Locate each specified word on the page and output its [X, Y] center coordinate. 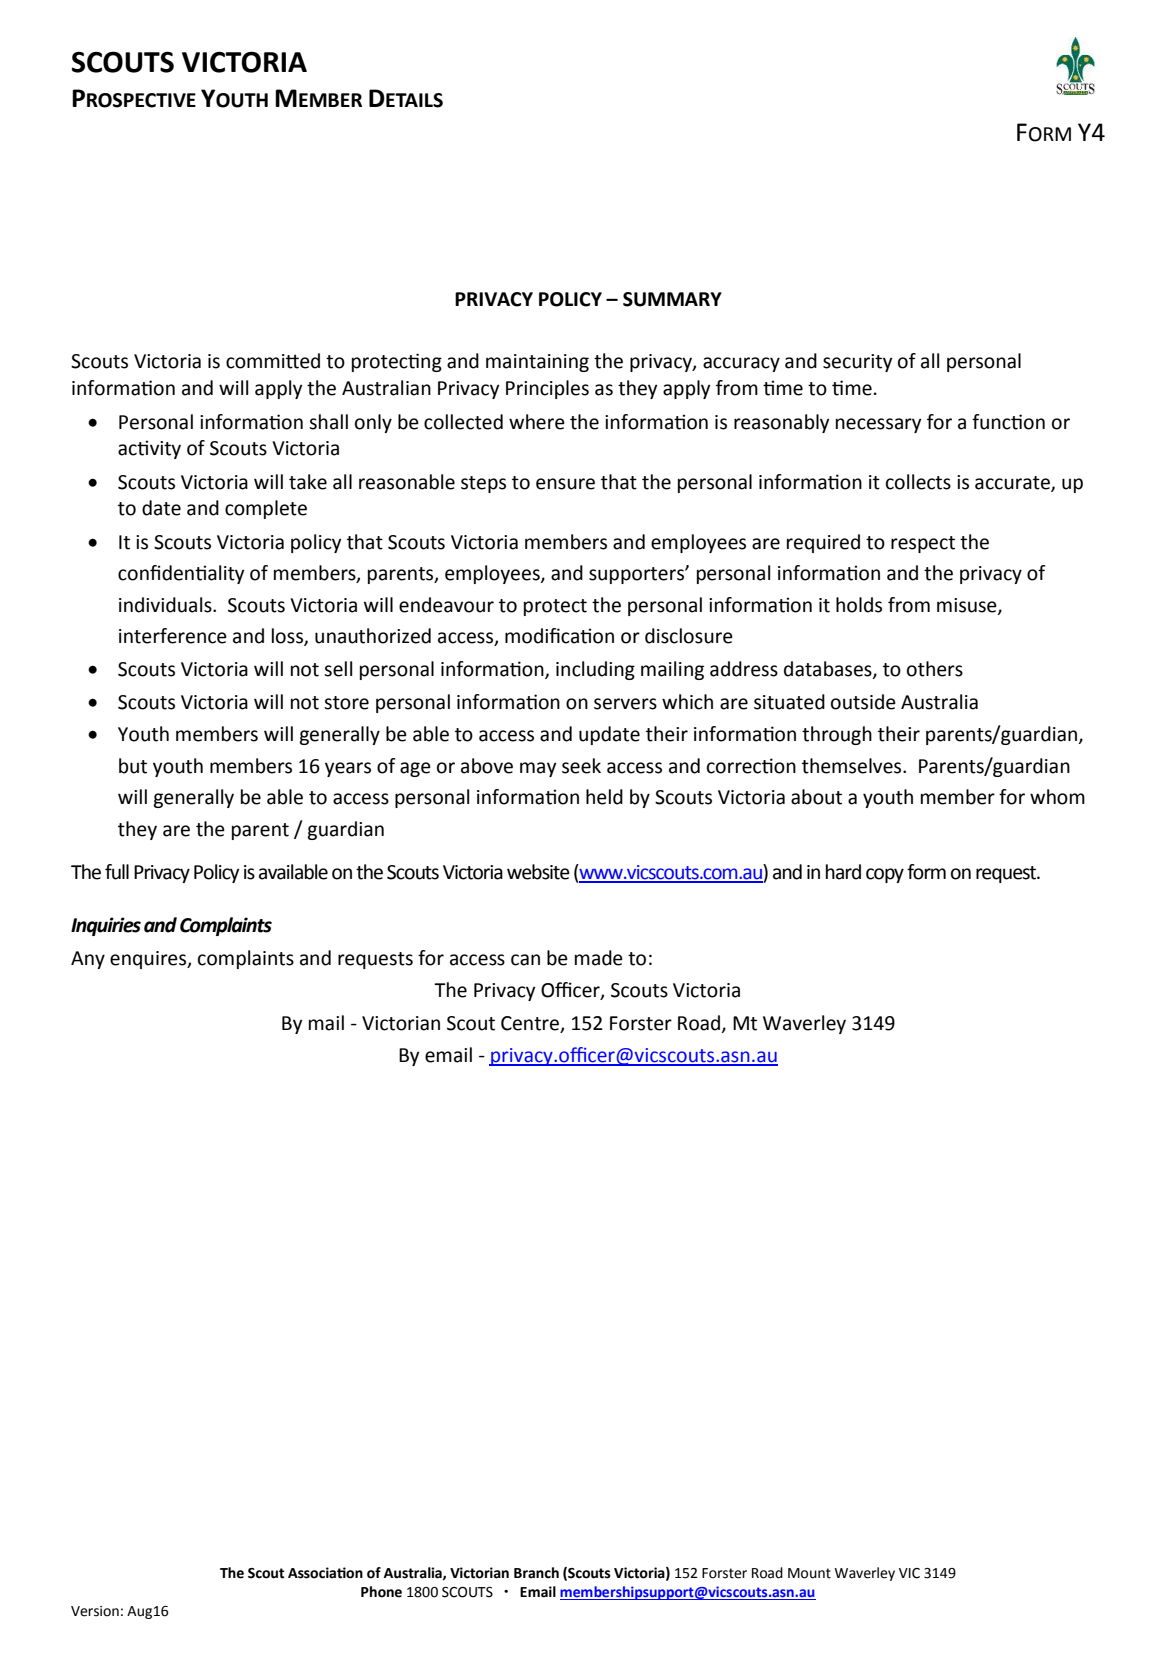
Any [88, 960]
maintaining [537, 363]
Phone [381, 1592]
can [525, 960]
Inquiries [106, 926]
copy [885, 875]
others [935, 669]
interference [173, 636]
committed [273, 361]
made [599, 958]
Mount [809, 1573]
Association [325, 1573]
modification [559, 636]
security [858, 363]
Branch [536, 1573]
